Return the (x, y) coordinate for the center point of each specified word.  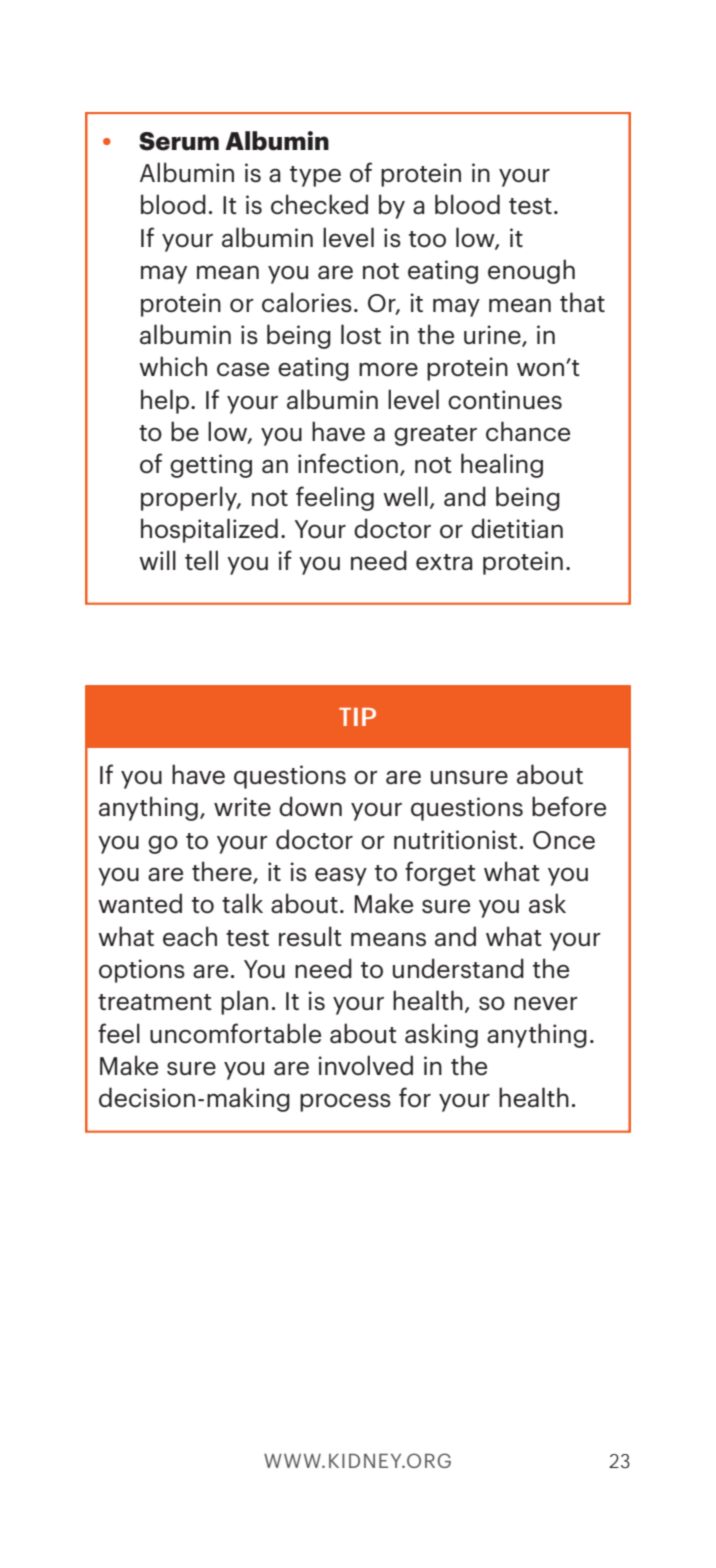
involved (365, 1065)
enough (531, 271)
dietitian (517, 528)
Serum (179, 141)
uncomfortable (235, 1033)
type (315, 176)
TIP (357, 717)
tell (201, 560)
